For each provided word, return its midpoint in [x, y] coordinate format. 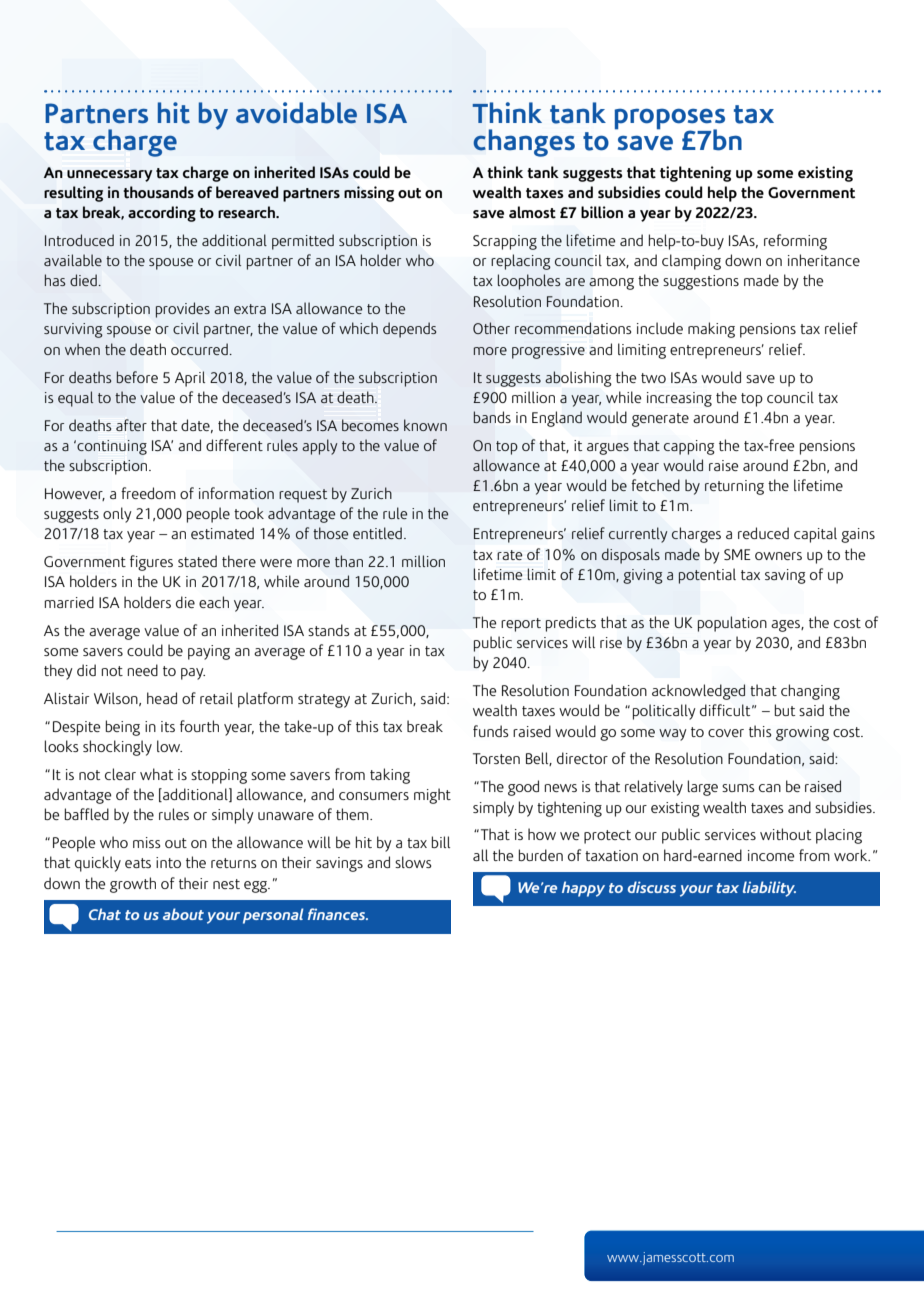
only [117, 515]
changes [524, 143]
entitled [377, 533]
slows [413, 862]
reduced [763, 533]
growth [133, 885]
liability [769, 889]
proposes [669, 120]
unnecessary [110, 176]
